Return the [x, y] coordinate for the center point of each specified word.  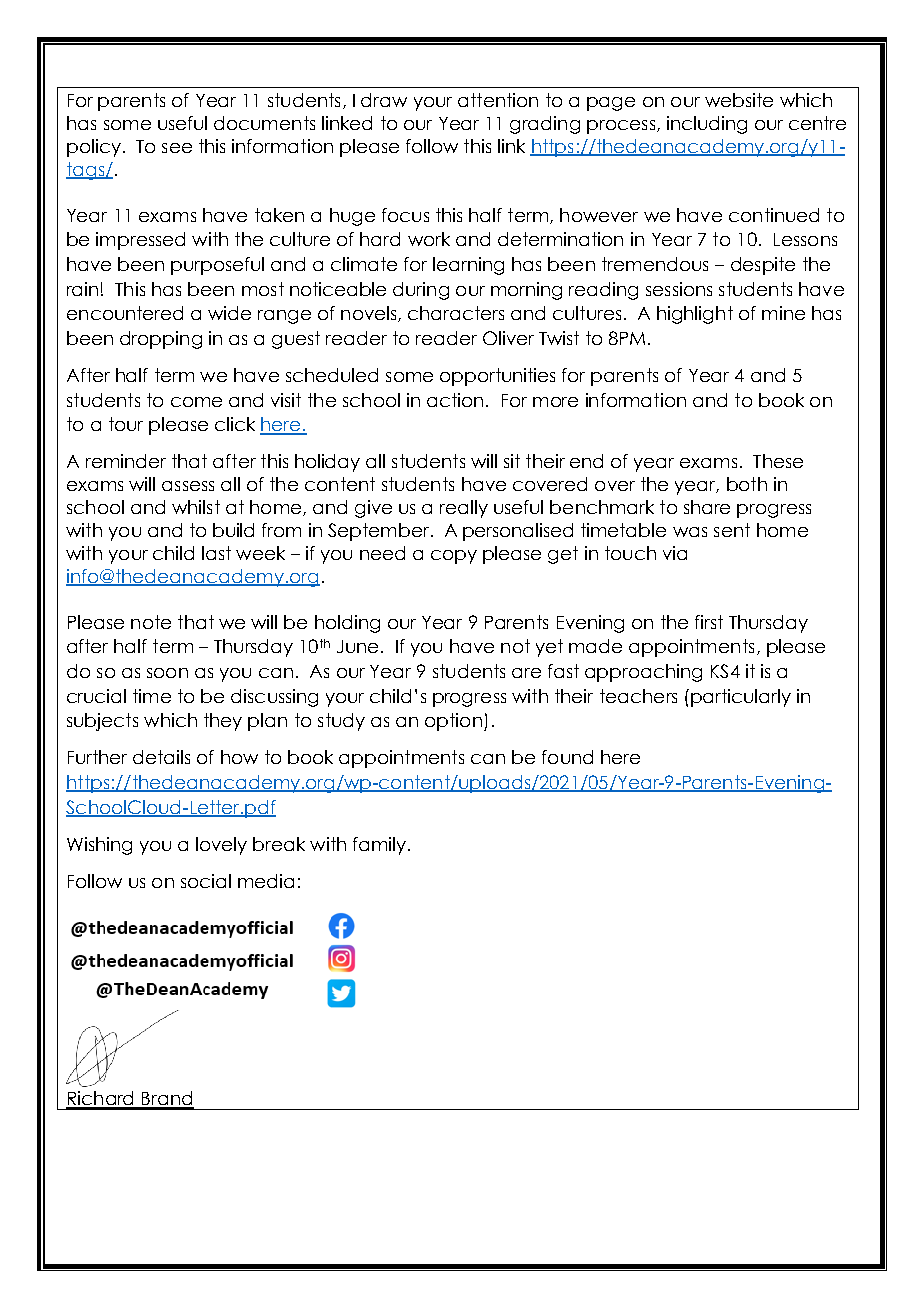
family [379, 846]
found [567, 757]
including [707, 125]
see [177, 148]
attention [498, 100]
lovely [221, 846]
